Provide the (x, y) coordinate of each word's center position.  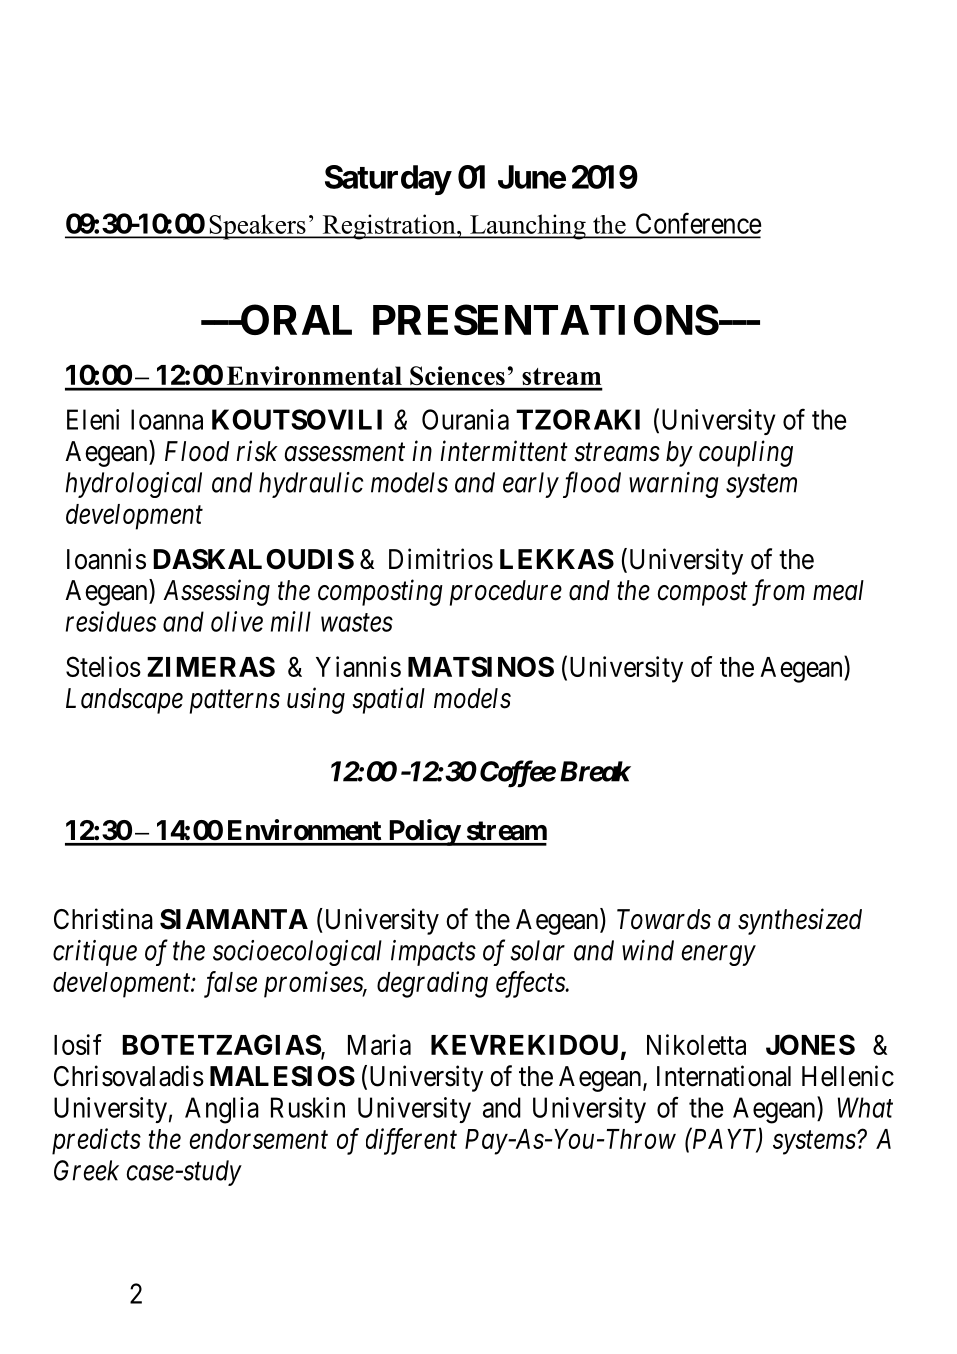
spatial (388, 700)
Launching (528, 227)
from (778, 592)
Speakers (257, 227)
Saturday (388, 180)
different (411, 1141)
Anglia (222, 1110)
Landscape (124, 701)
